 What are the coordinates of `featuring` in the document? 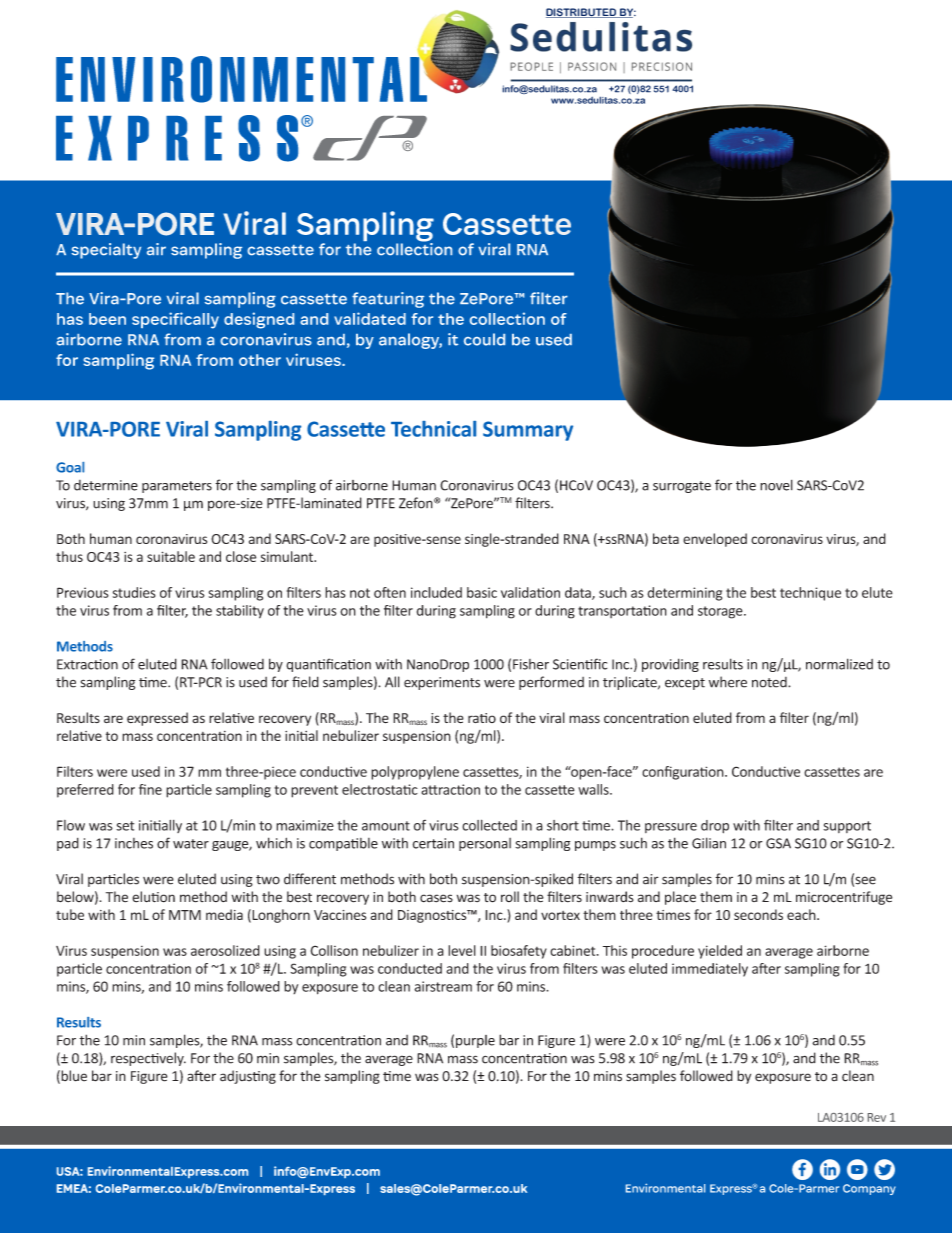 It's located at (388, 300).
